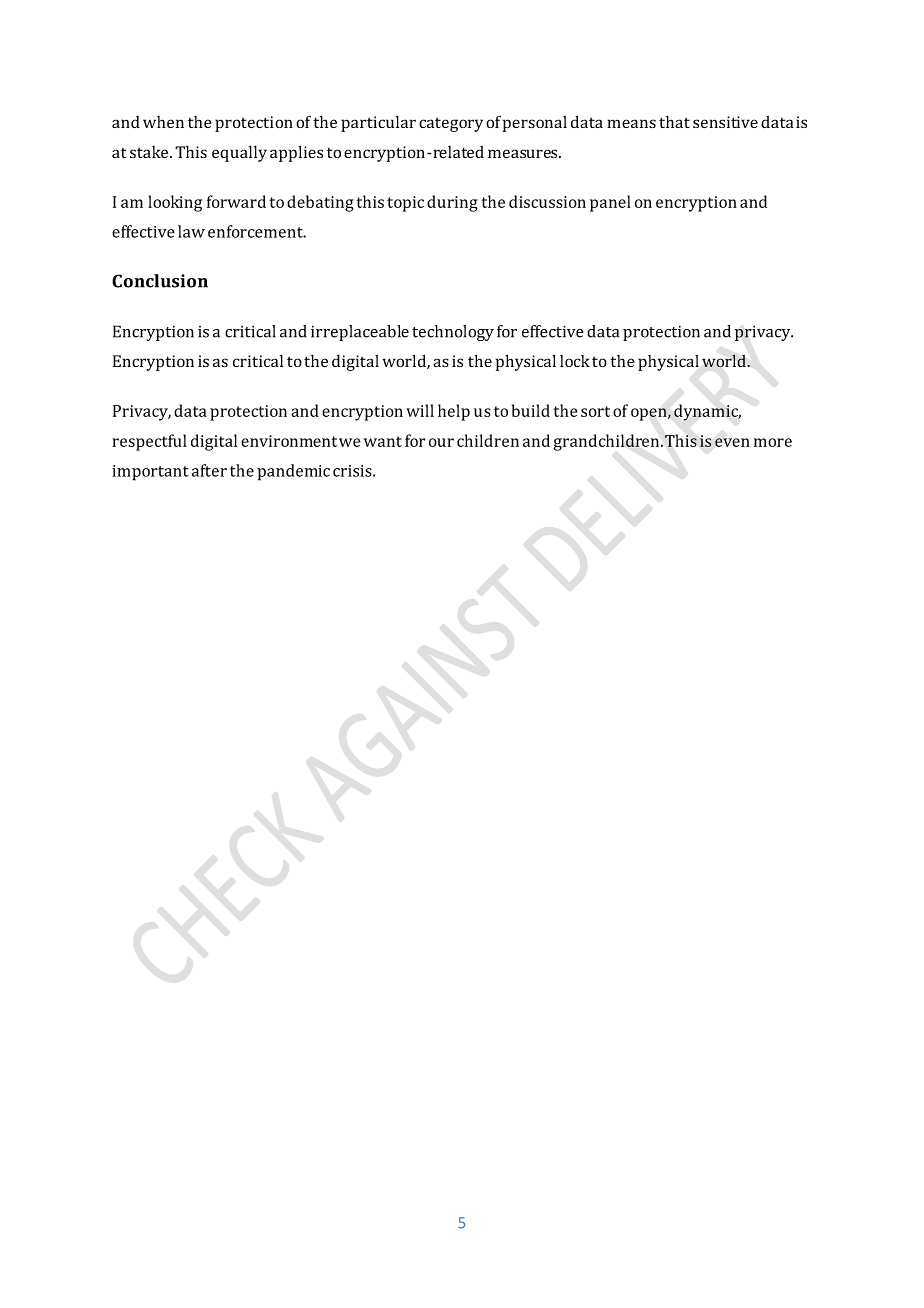 The width and height of the page is (924, 1308). I want to click on our, so click(441, 442).
